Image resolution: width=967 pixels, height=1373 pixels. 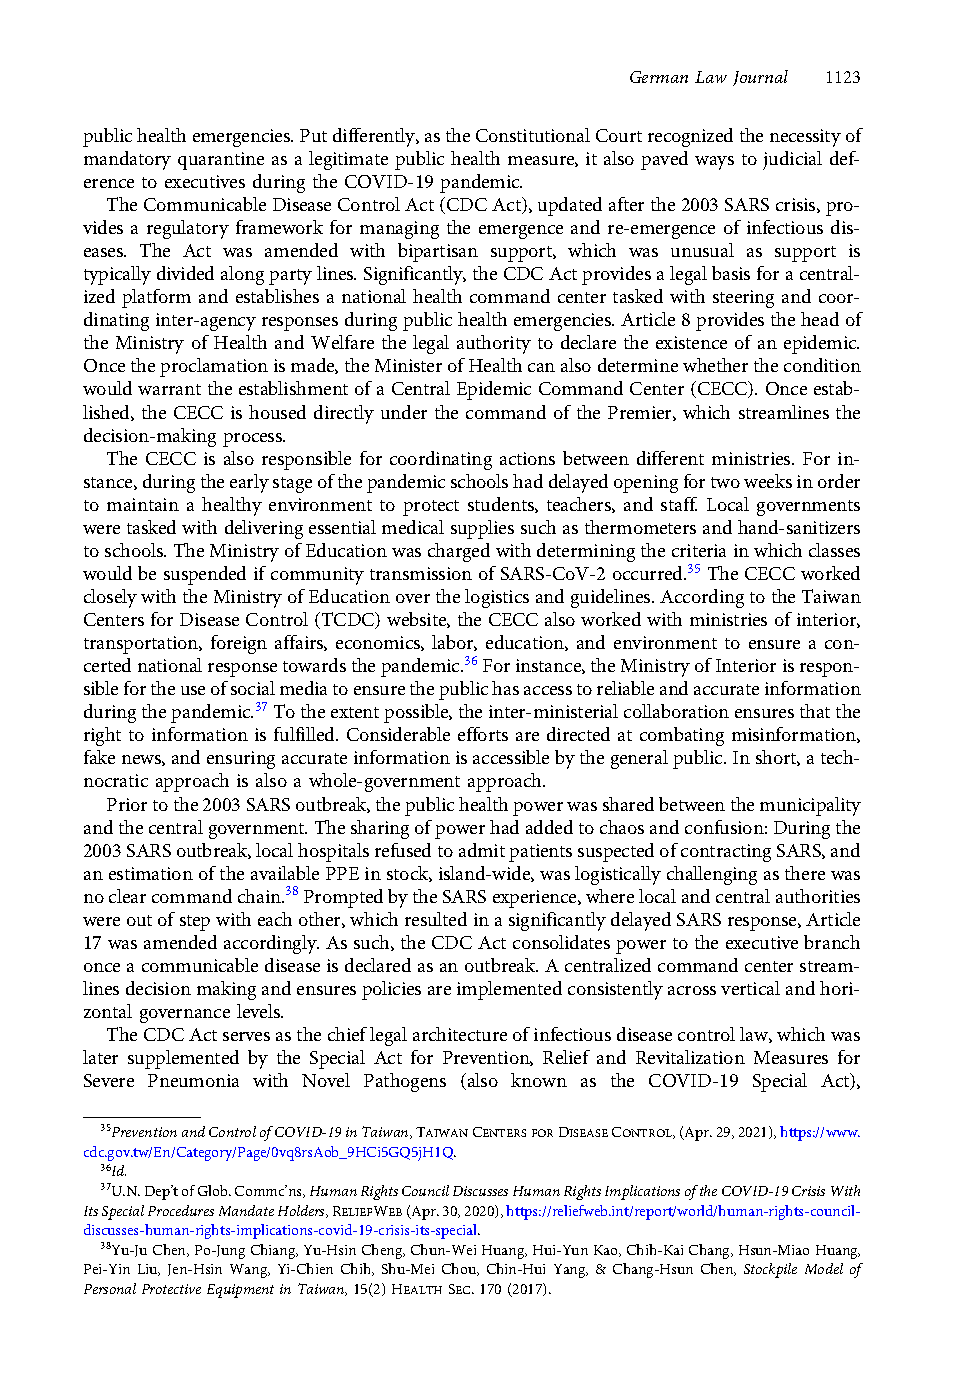 What do you see at coordinates (760, 78) in the screenshot?
I see `Journal` at bounding box center [760, 78].
